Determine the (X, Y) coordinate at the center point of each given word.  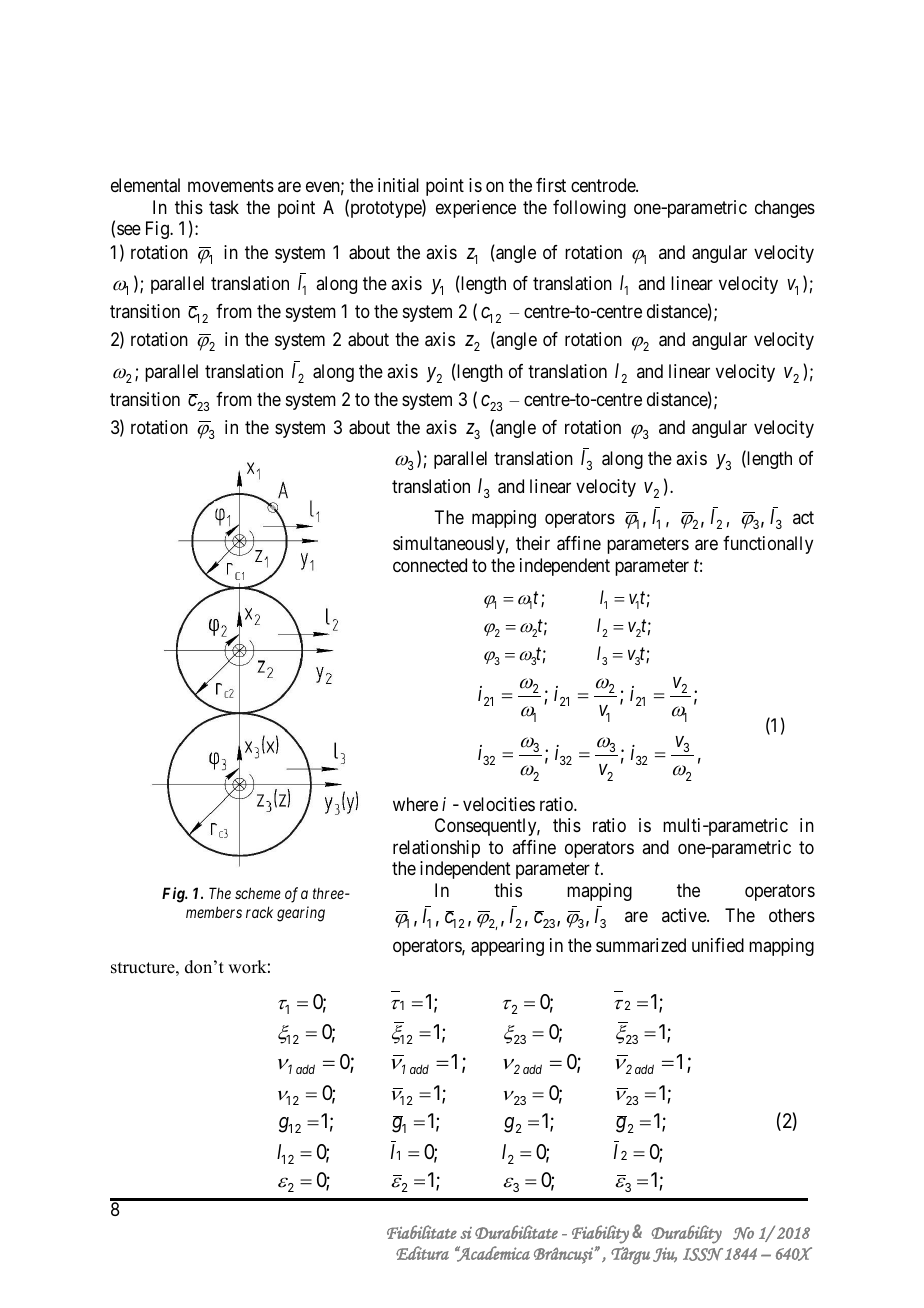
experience (476, 209)
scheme (258, 893)
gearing (301, 914)
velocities (499, 804)
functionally (768, 545)
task (224, 207)
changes (785, 209)
